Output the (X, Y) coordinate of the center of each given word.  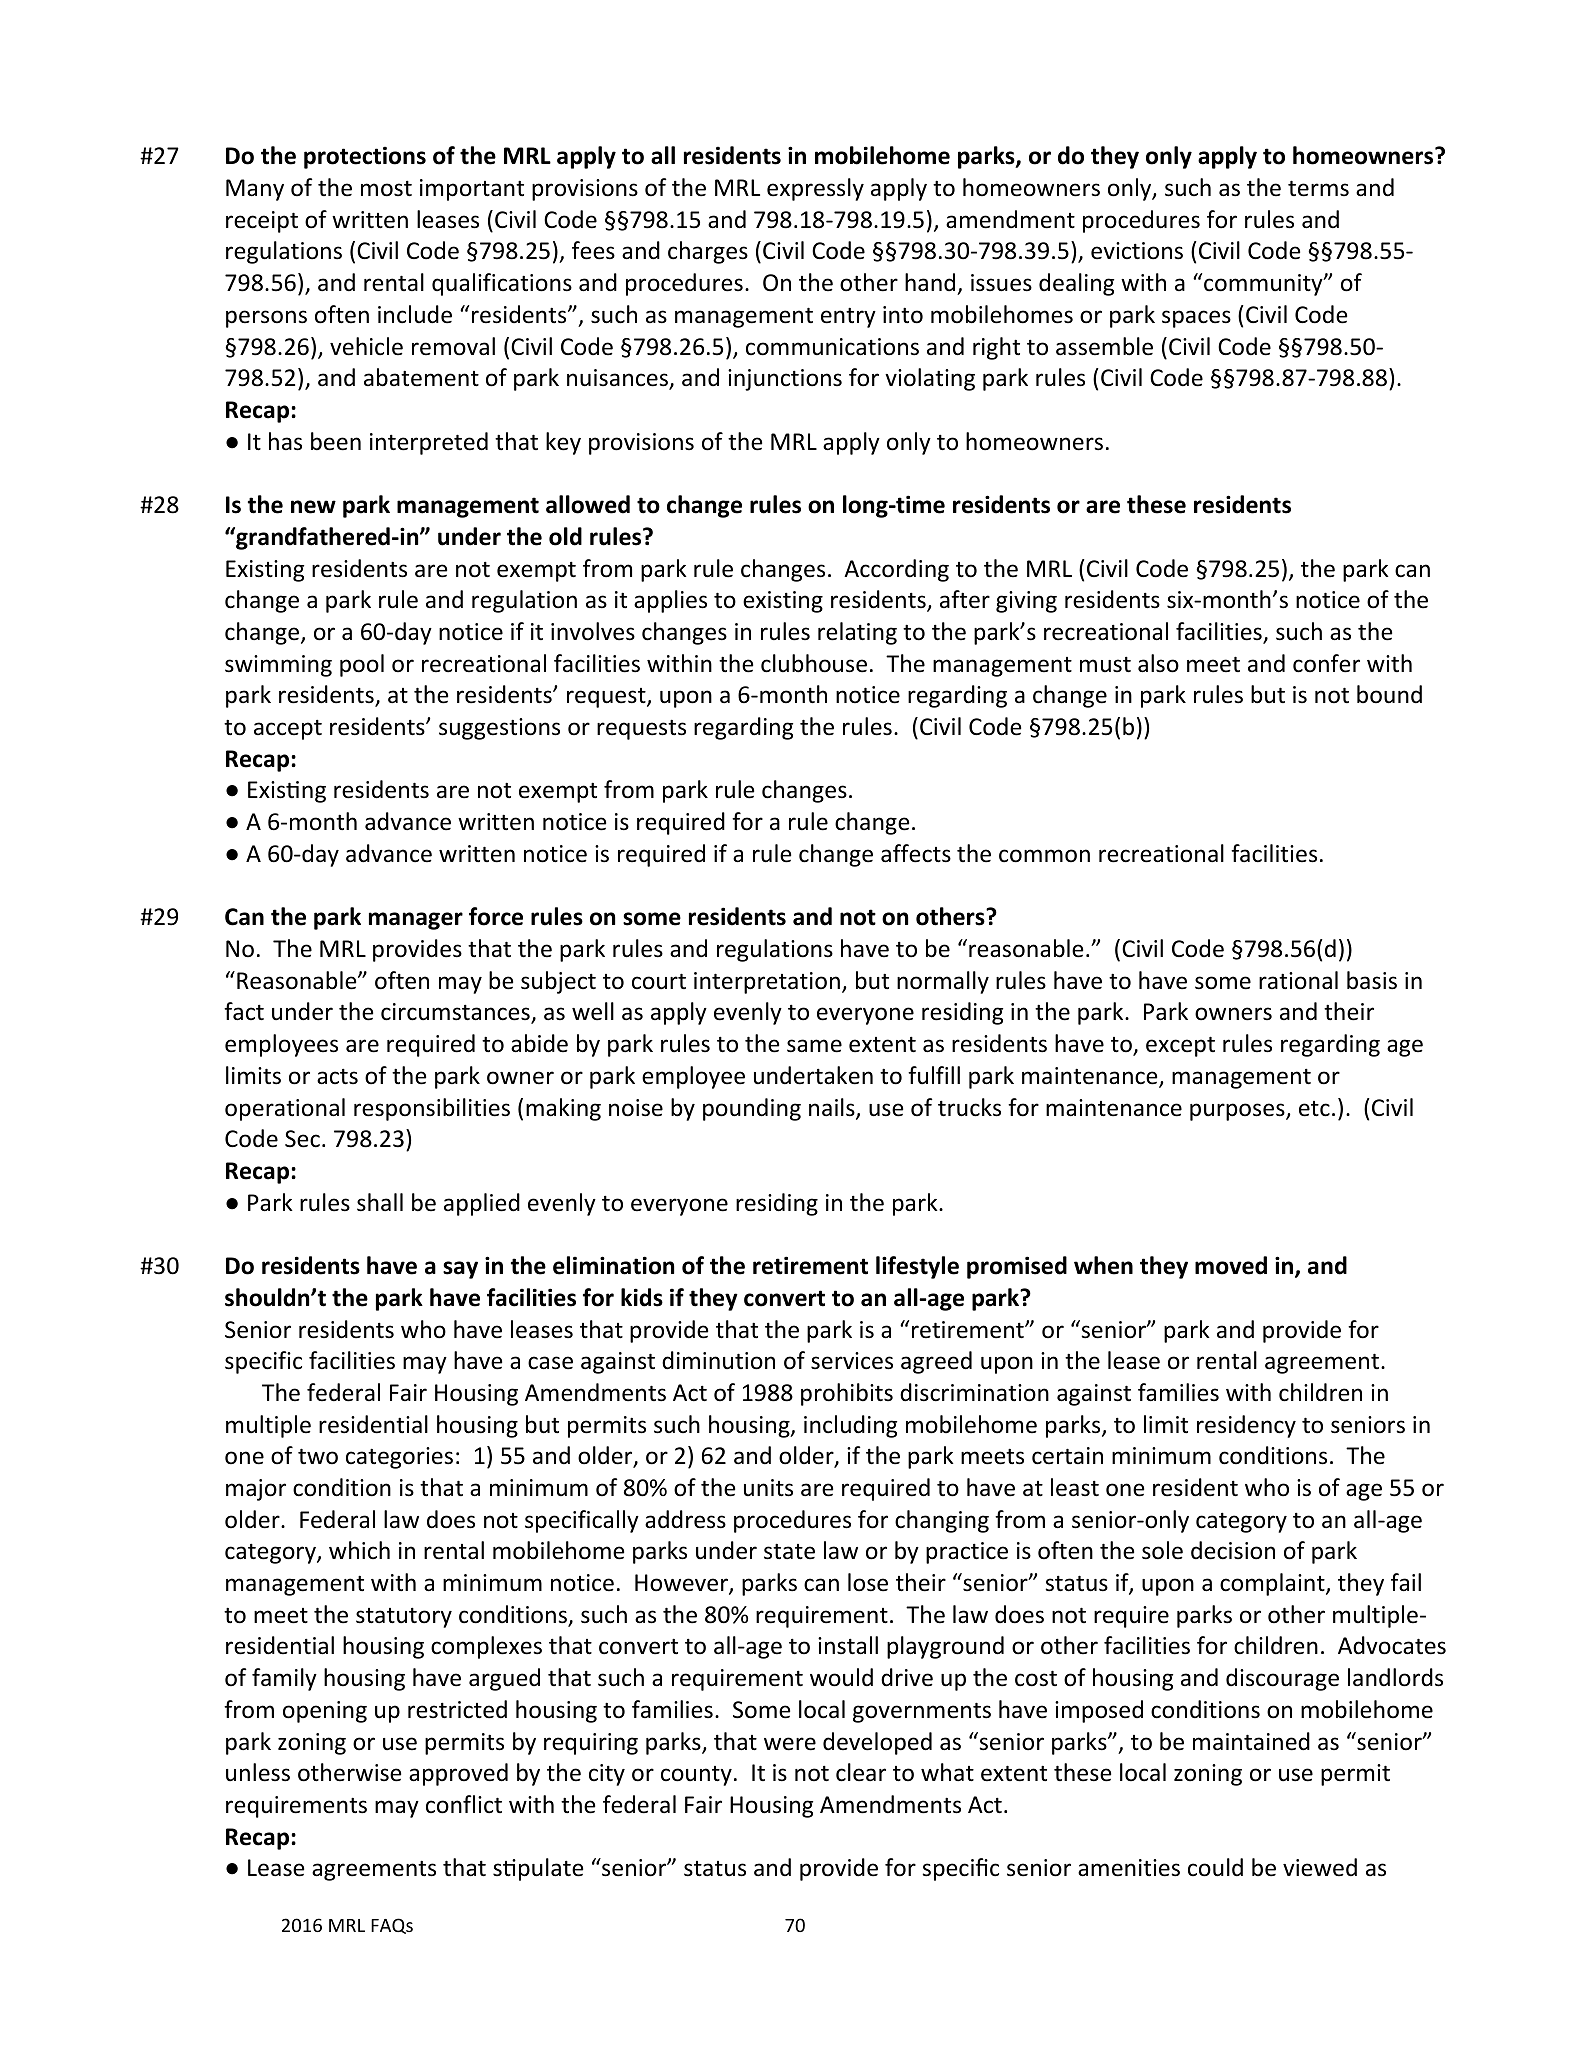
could (1215, 1867)
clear (861, 1772)
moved (1231, 1265)
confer (1326, 663)
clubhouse (814, 663)
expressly (815, 189)
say (460, 1270)
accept (288, 730)
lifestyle (917, 1267)
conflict (464, 1804)
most (386, 189)
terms (1318, 188)
